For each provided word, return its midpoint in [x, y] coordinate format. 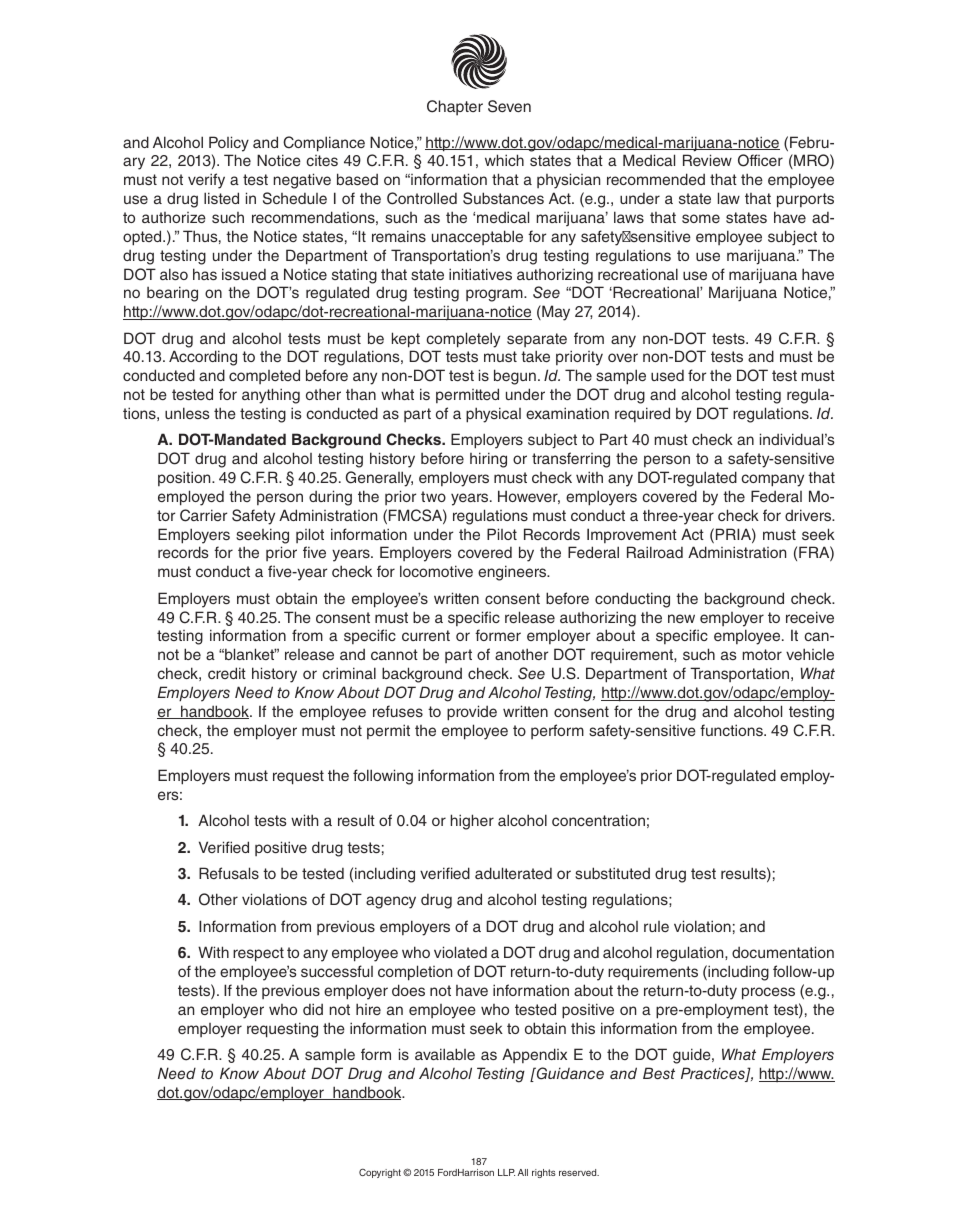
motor [762, 654]
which [504, 160]
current [426, 635]
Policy [229, 144]
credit [227, 673]
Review [707, 160]
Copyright [380, 1173]
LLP [506, 1172]
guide [693, 1056]
